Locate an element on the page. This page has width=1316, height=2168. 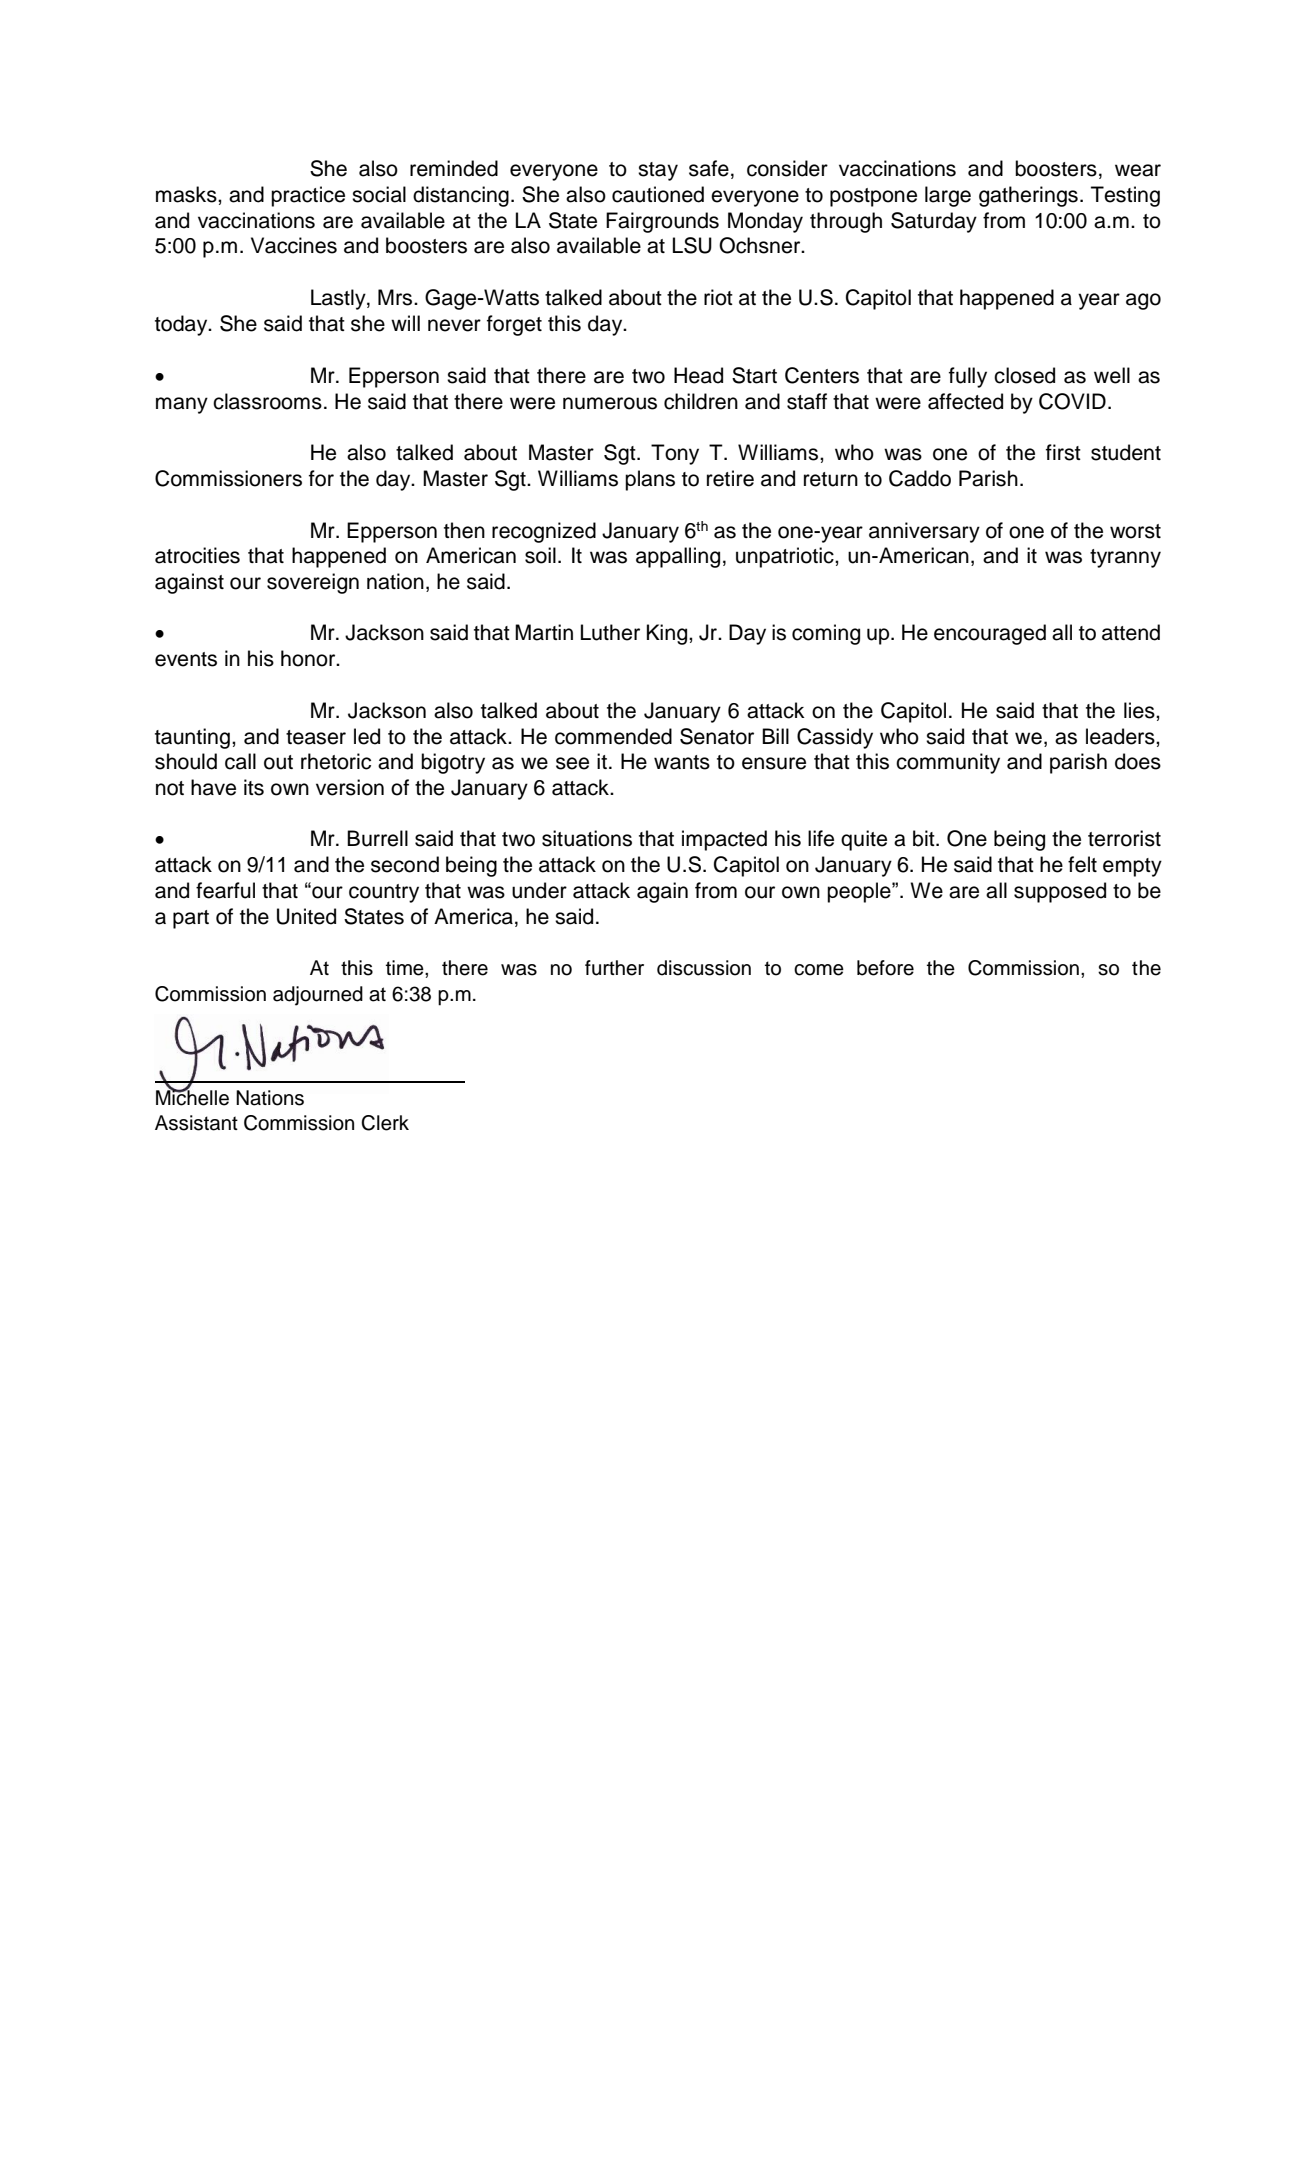
encouraged is located at coordinates (990, 634).
